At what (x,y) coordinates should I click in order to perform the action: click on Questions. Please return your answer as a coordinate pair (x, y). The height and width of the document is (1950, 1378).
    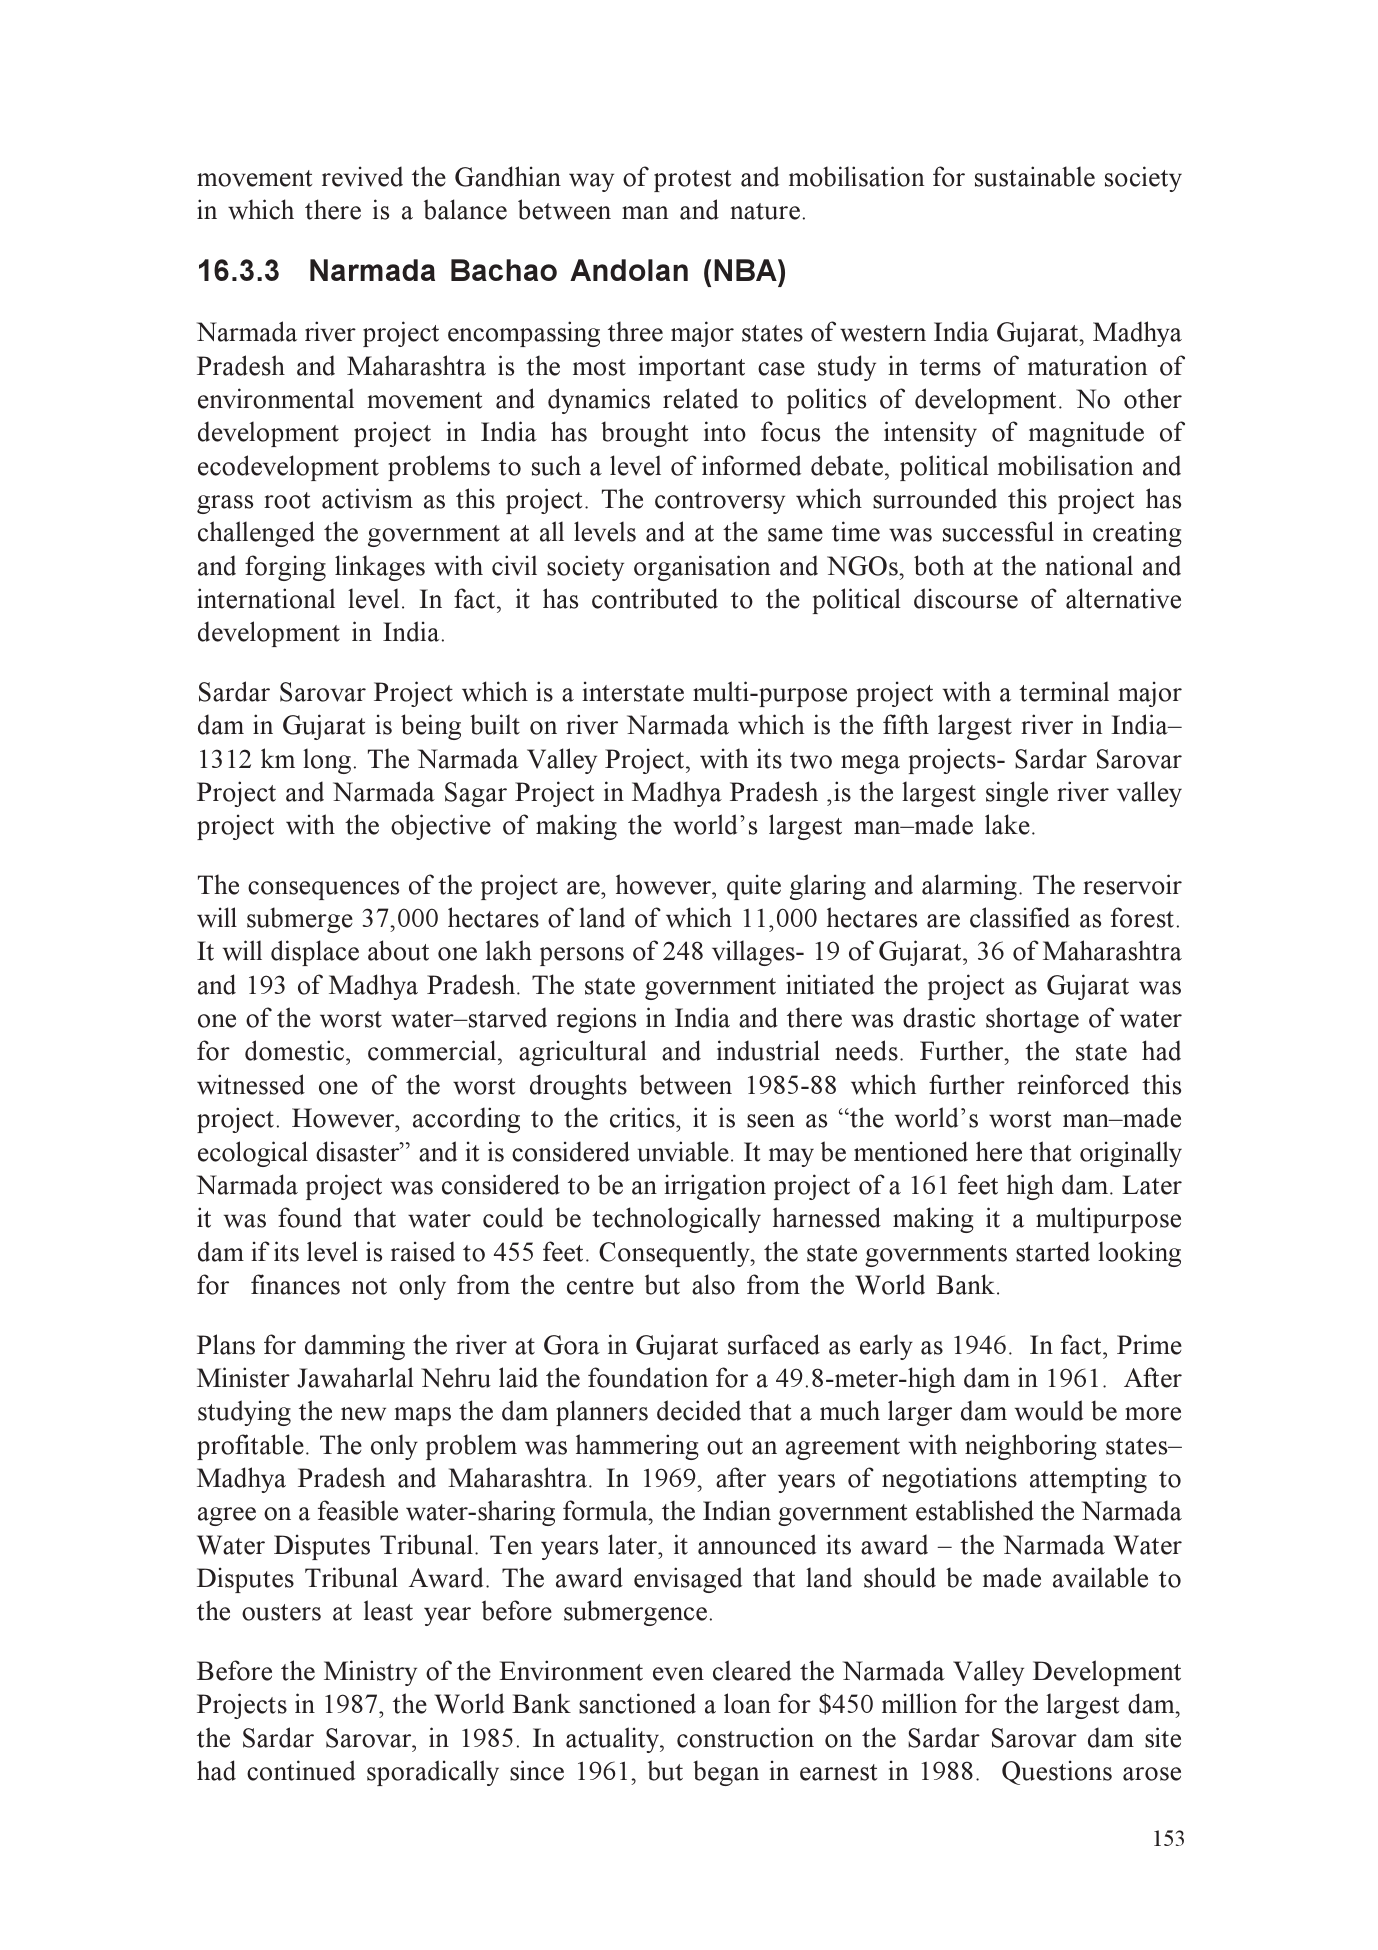
    Looking at the image, I should click on (1057, 1772).
